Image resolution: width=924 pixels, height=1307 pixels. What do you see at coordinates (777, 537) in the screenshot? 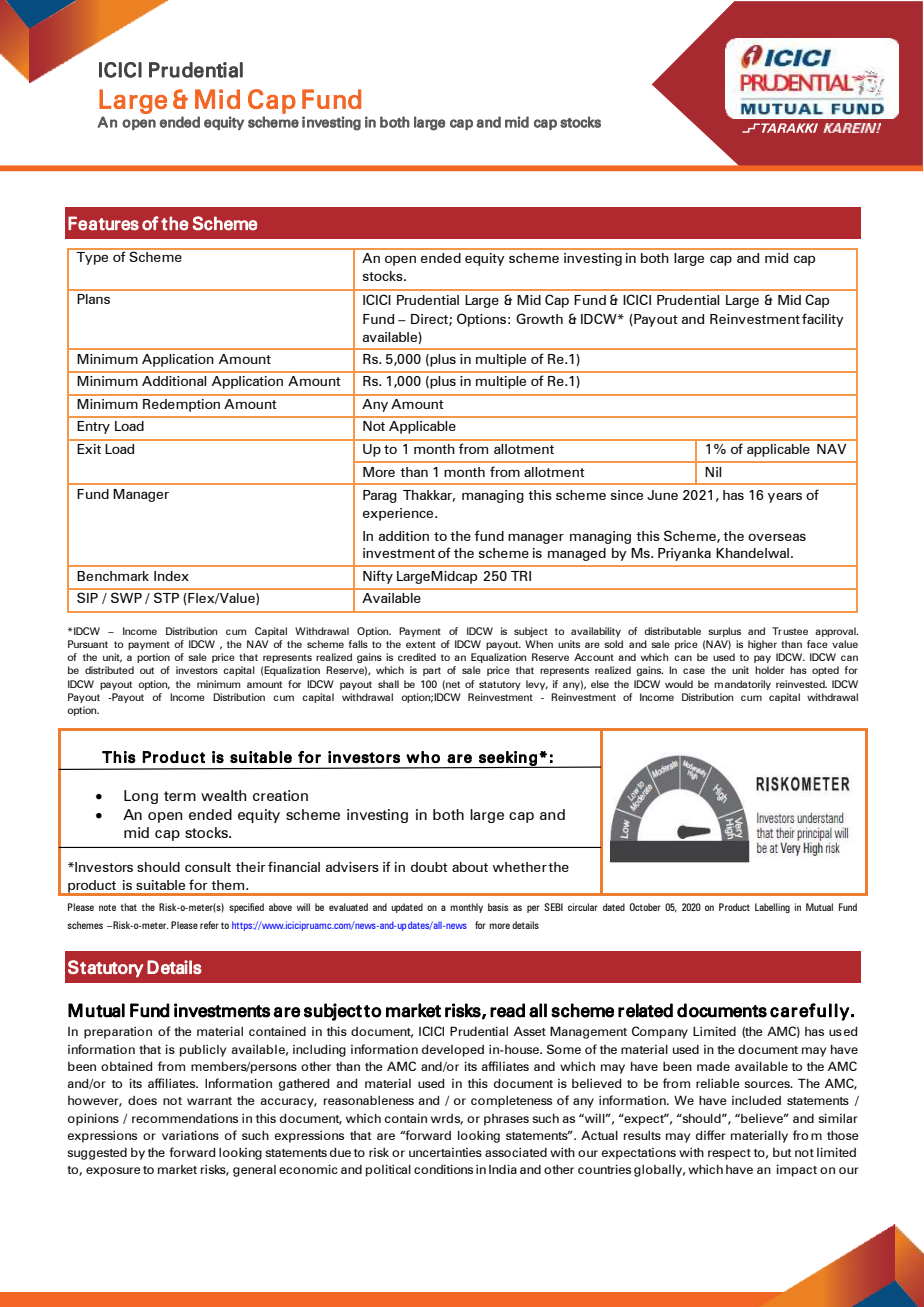
I see `overseas` at bounding box center [777, 537].
